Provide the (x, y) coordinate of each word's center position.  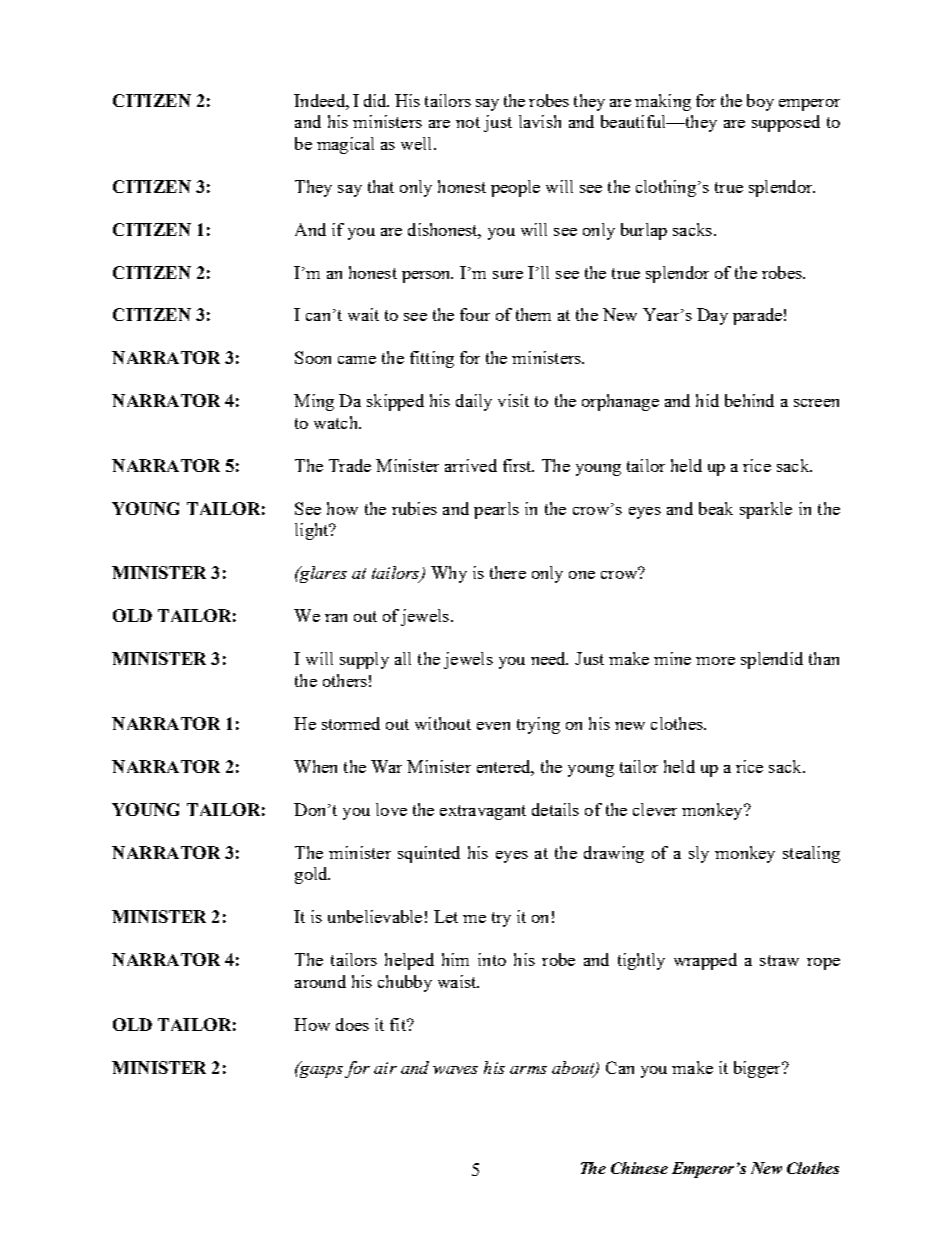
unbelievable (375, 916)
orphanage (620, 402)
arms (528, 1070)
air (385, 1068)
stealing (811, 854)
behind (749, 400)
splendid (772, 660)
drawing (614, 854)
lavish (540, 121)
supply (364, 660)
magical (345, 145)
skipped (395, 402)
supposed (786, 123)
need (549, 658)
